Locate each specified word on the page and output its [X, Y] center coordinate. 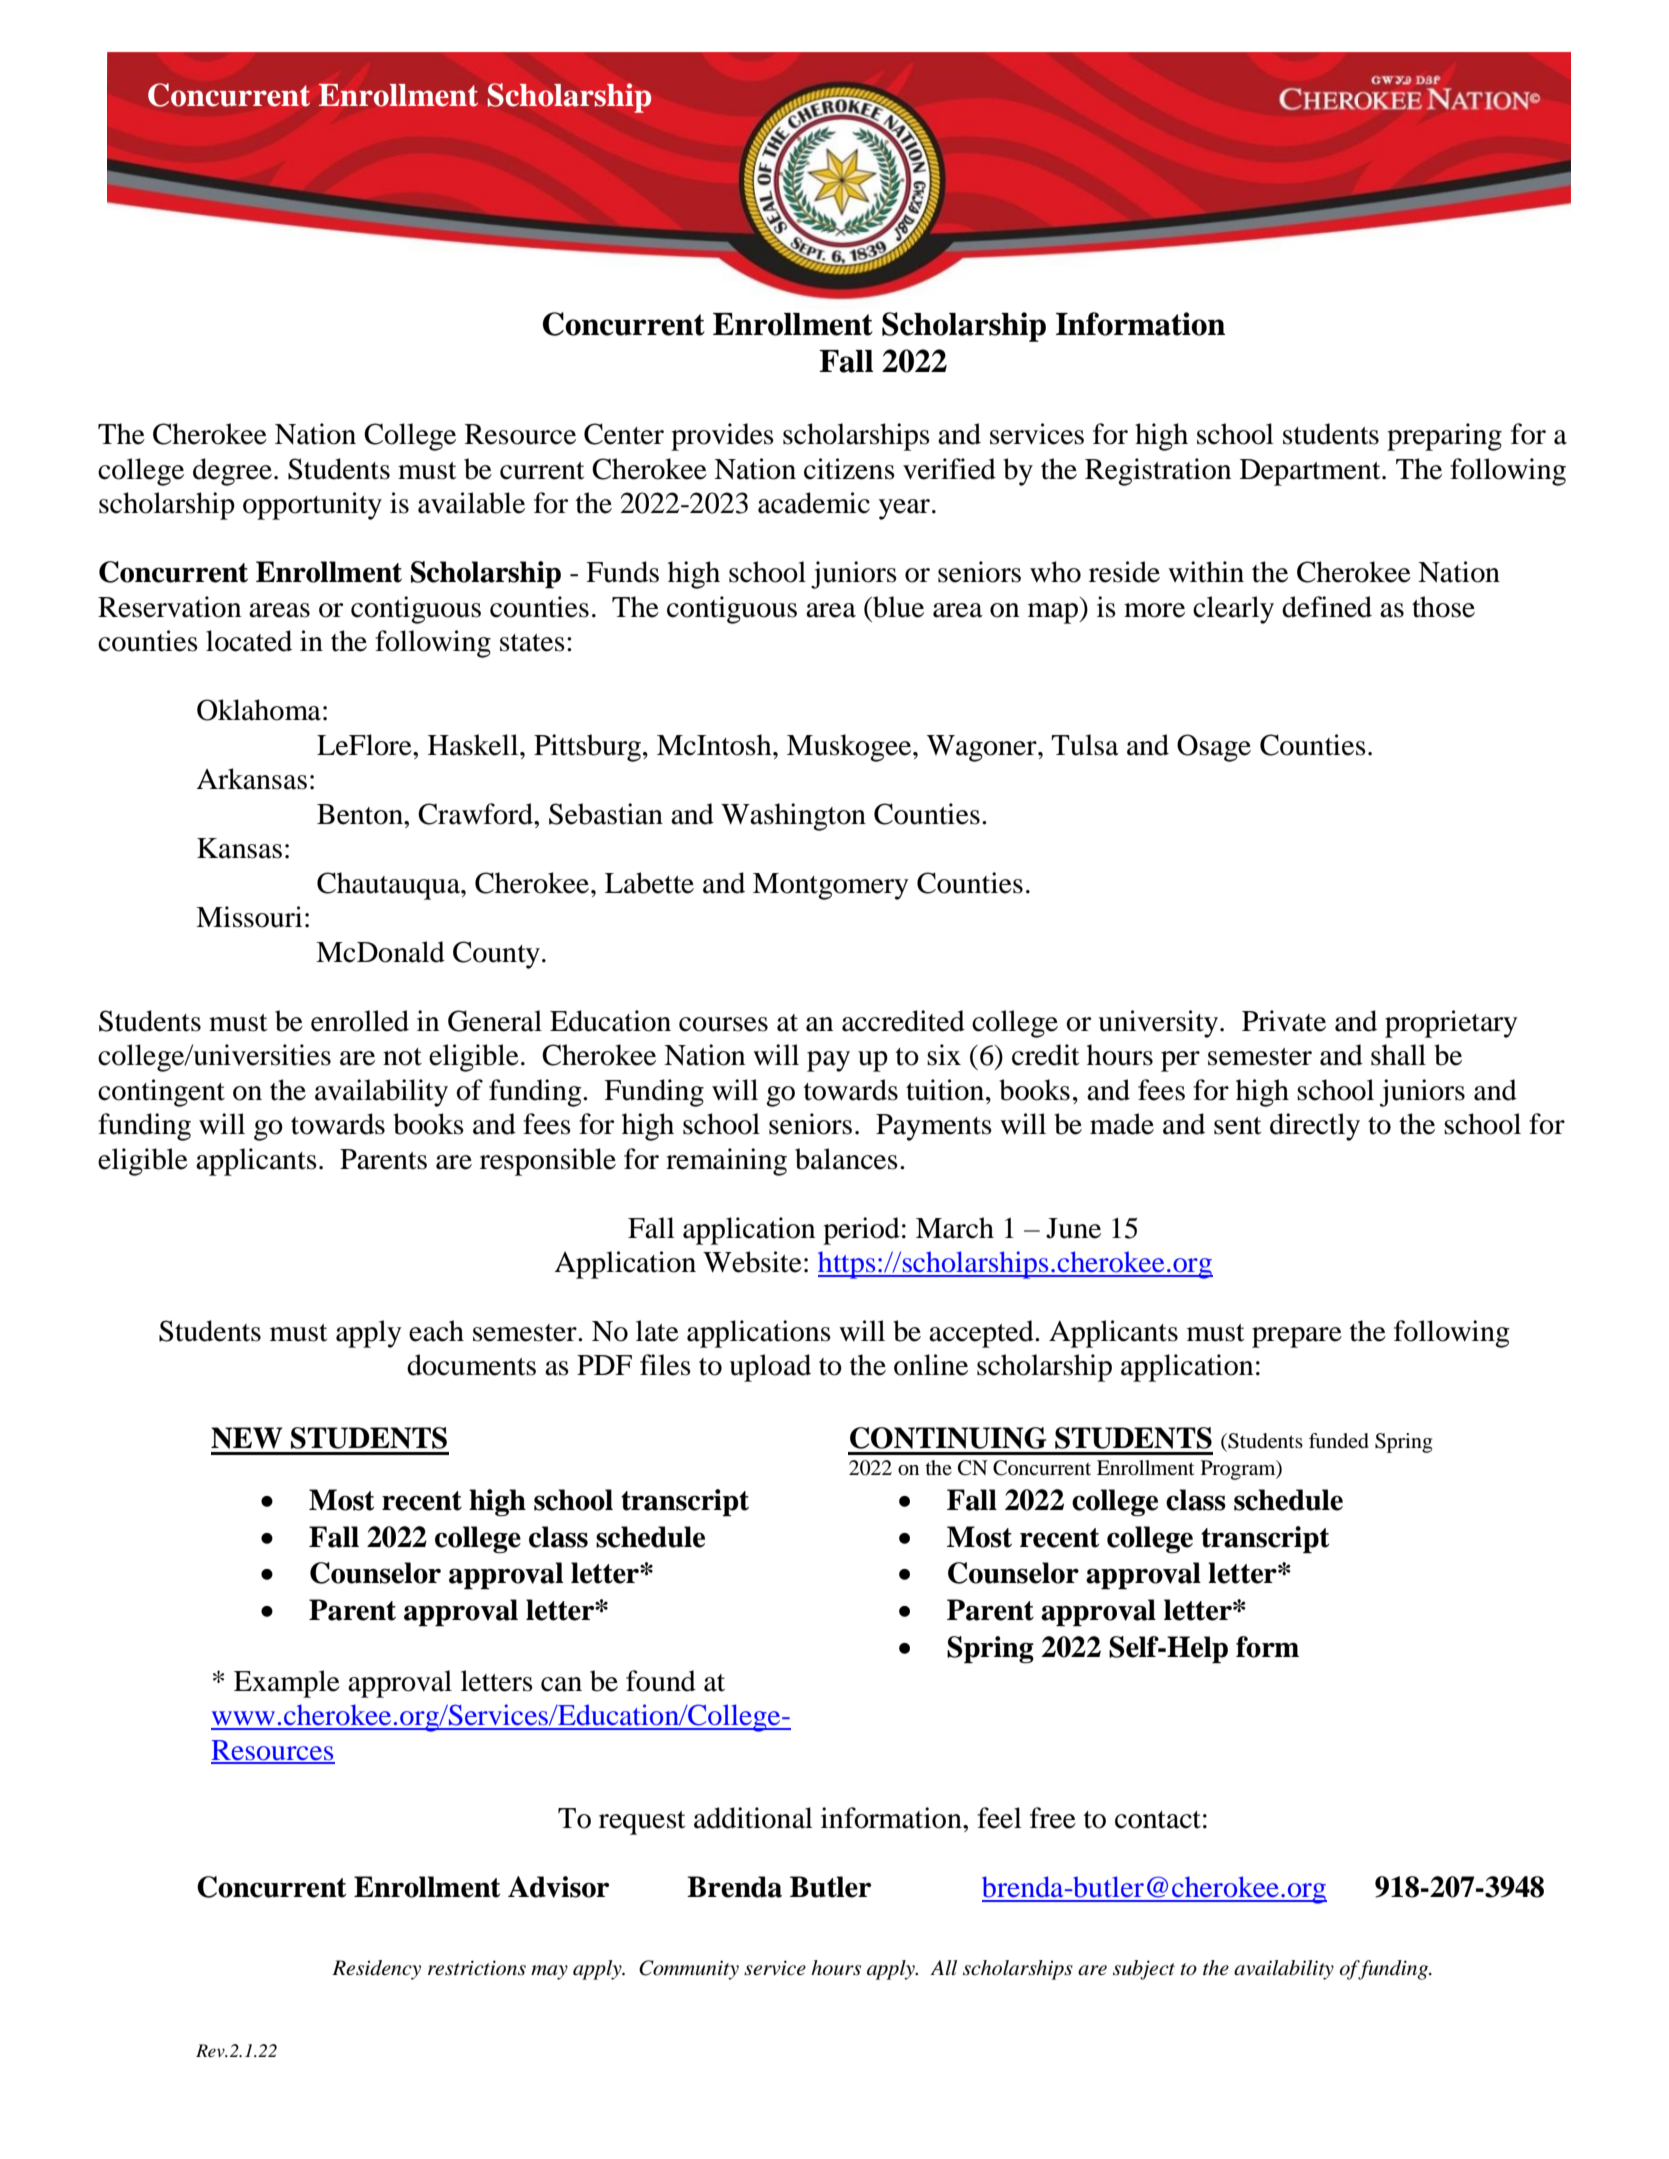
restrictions [477, 1968]
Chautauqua [389, 886]
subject [1144, 1970]
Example [287, 1684]
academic [814, 503]
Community [689, 1970]
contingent [161, 1093]
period [861, 1231]
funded [1339, 1441]
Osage [1214, 748]
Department [1311, 472]
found [661, 1681]
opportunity [312, 506]
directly [1315, 1127]
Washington [793, 817]
